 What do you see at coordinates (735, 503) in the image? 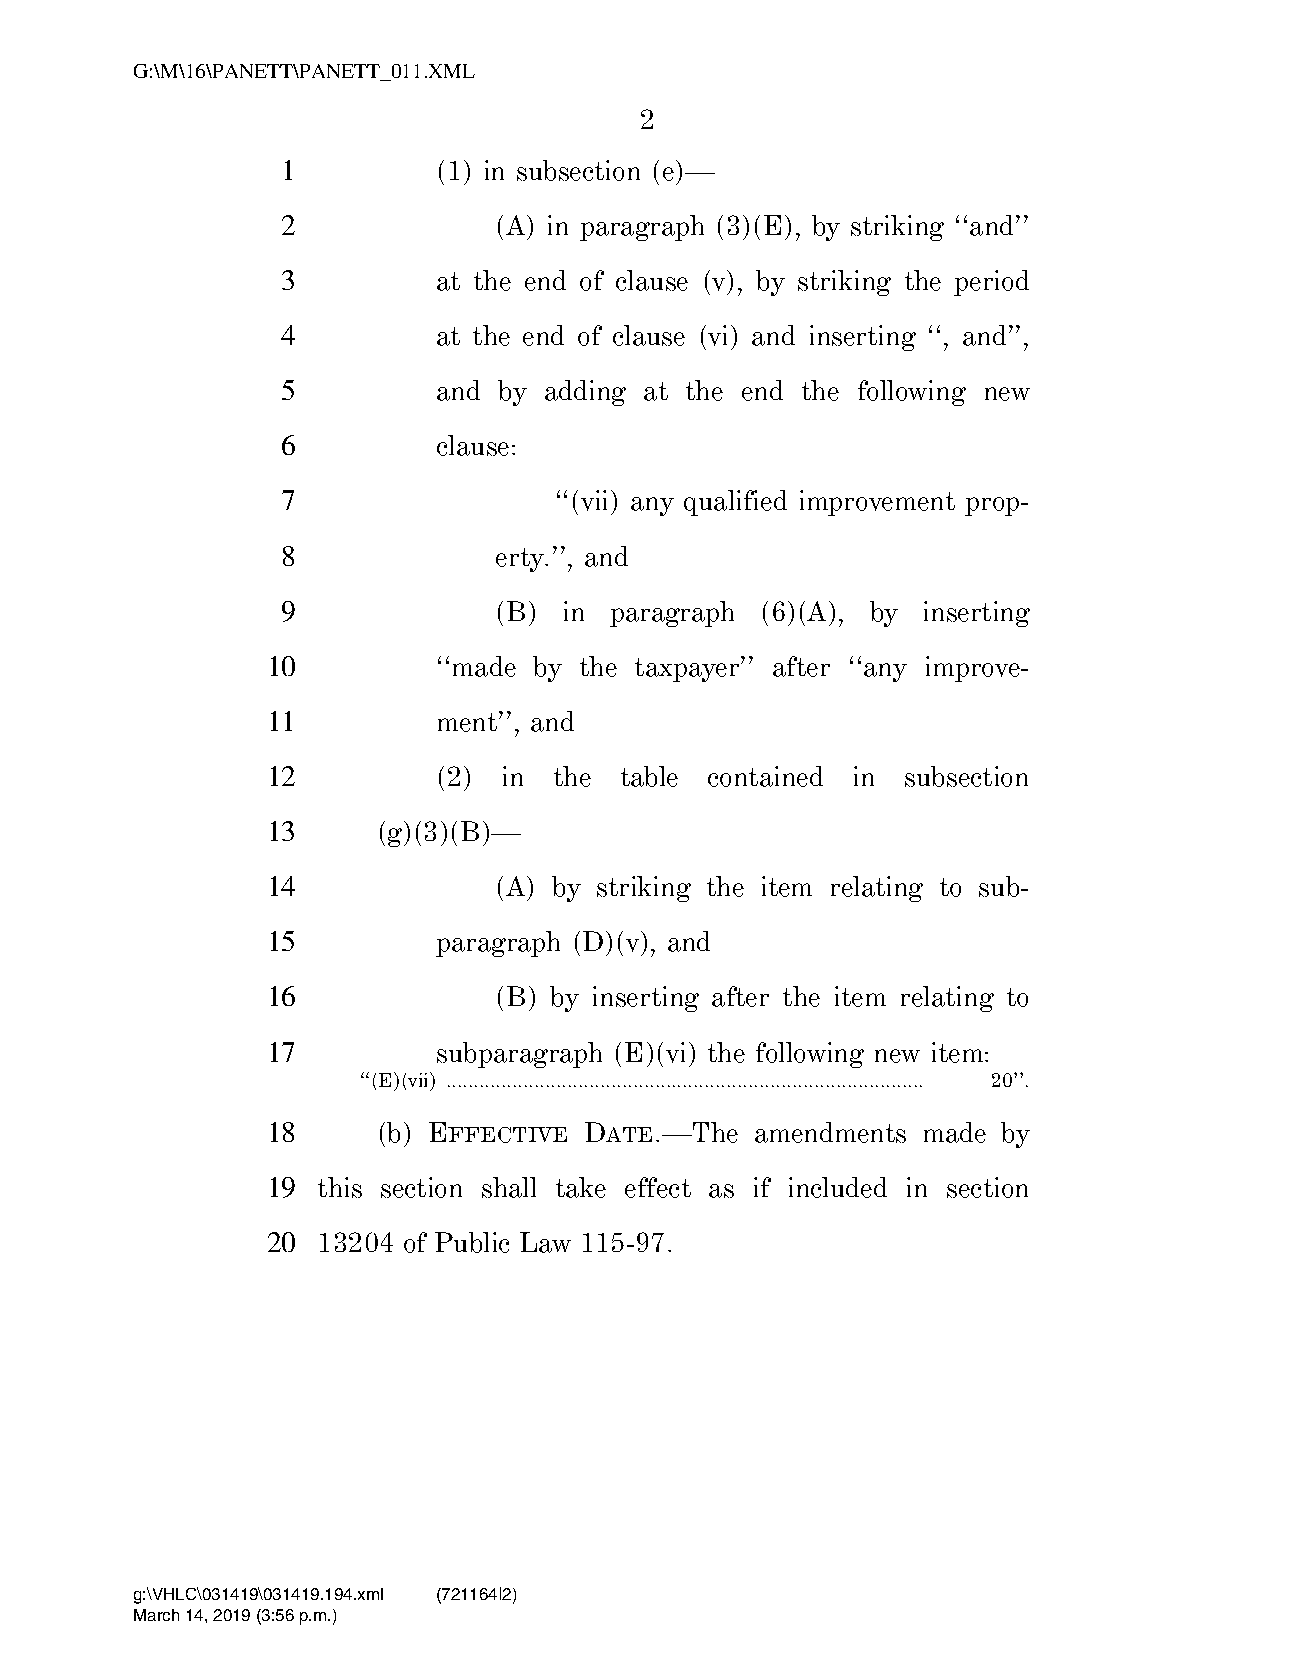
I see `qualified` at bounding box center [735, 503].
